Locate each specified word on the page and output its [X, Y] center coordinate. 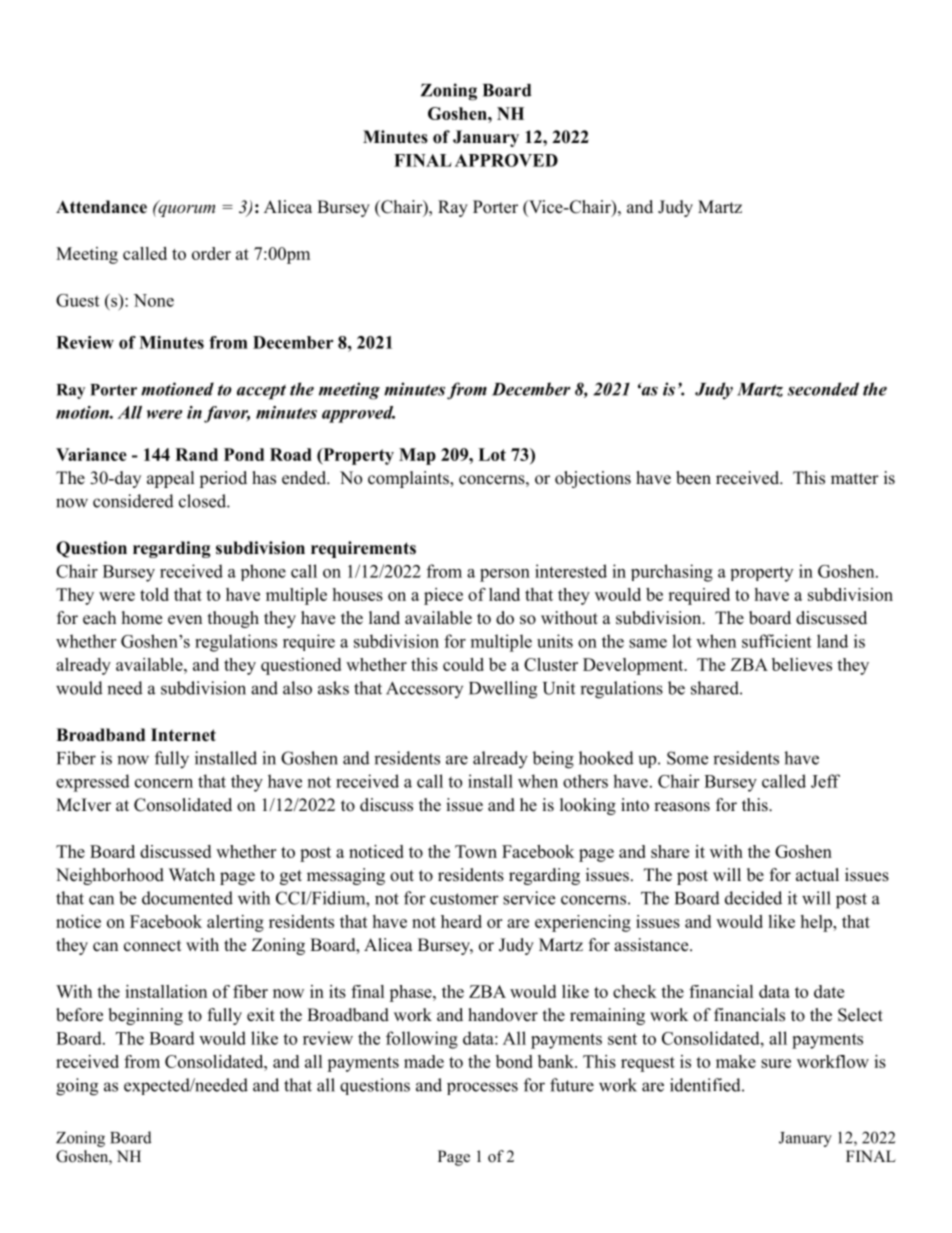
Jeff [825, 781]
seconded [823, 389]
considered [133, 501]
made [424, 1061]
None [154, 300]
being [553, 760]
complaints [409, 479]
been [693, 478]
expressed [93, 783]
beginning [145, 1016]
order [211, 253]
